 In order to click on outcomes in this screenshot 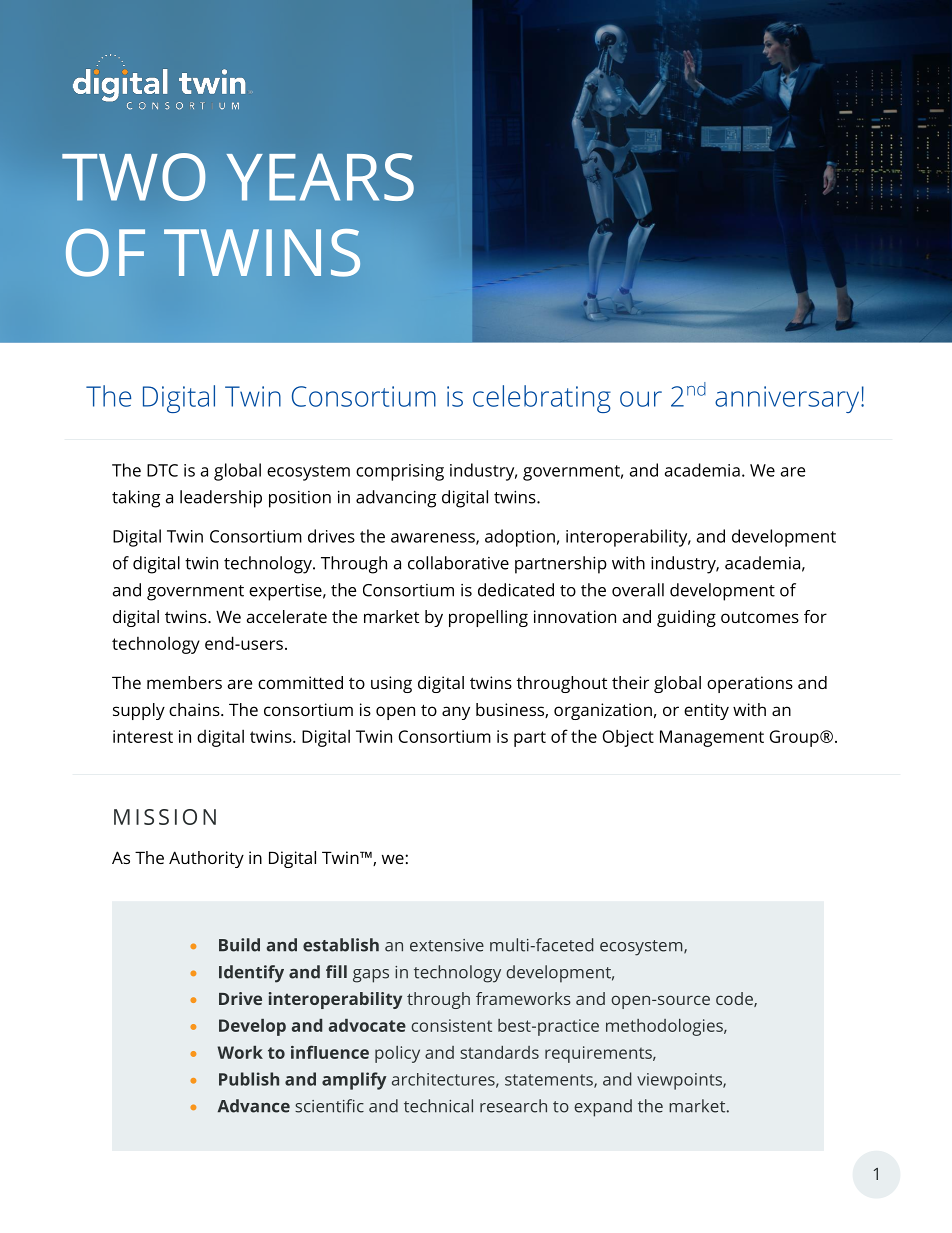, I will do `click(760, 617)`.
